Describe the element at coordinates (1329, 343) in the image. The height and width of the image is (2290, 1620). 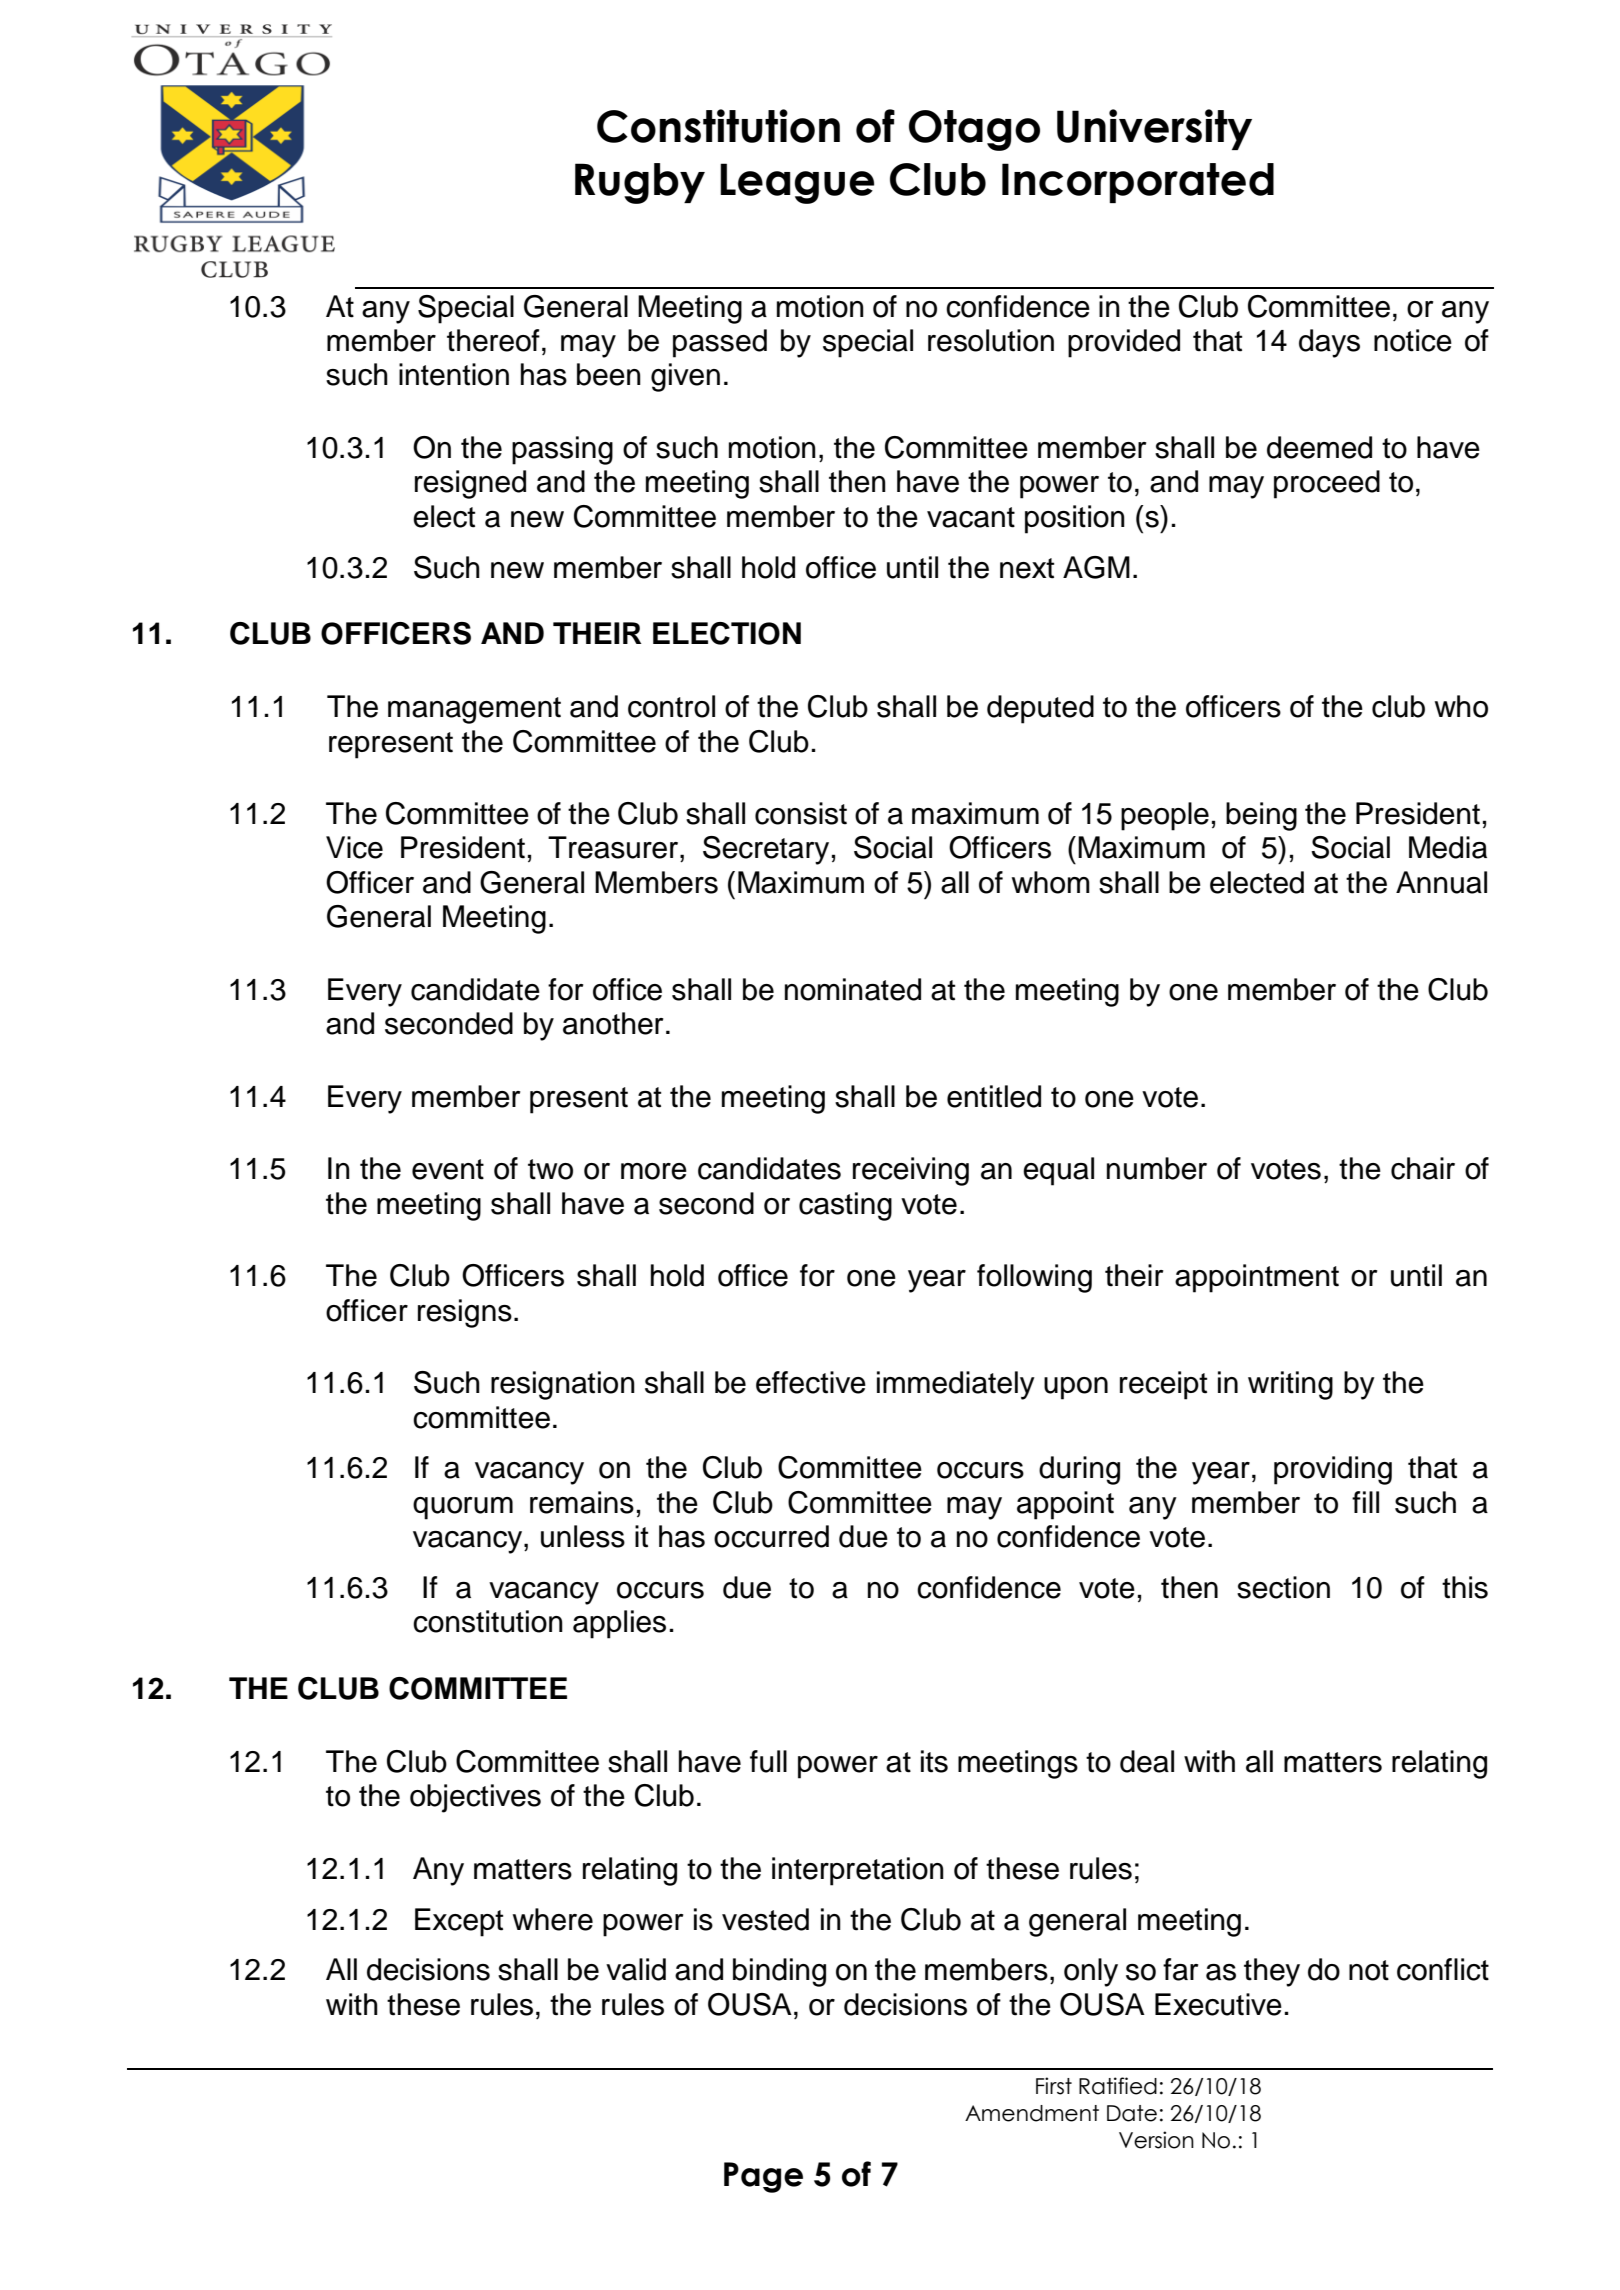
I see `days` at that location.
